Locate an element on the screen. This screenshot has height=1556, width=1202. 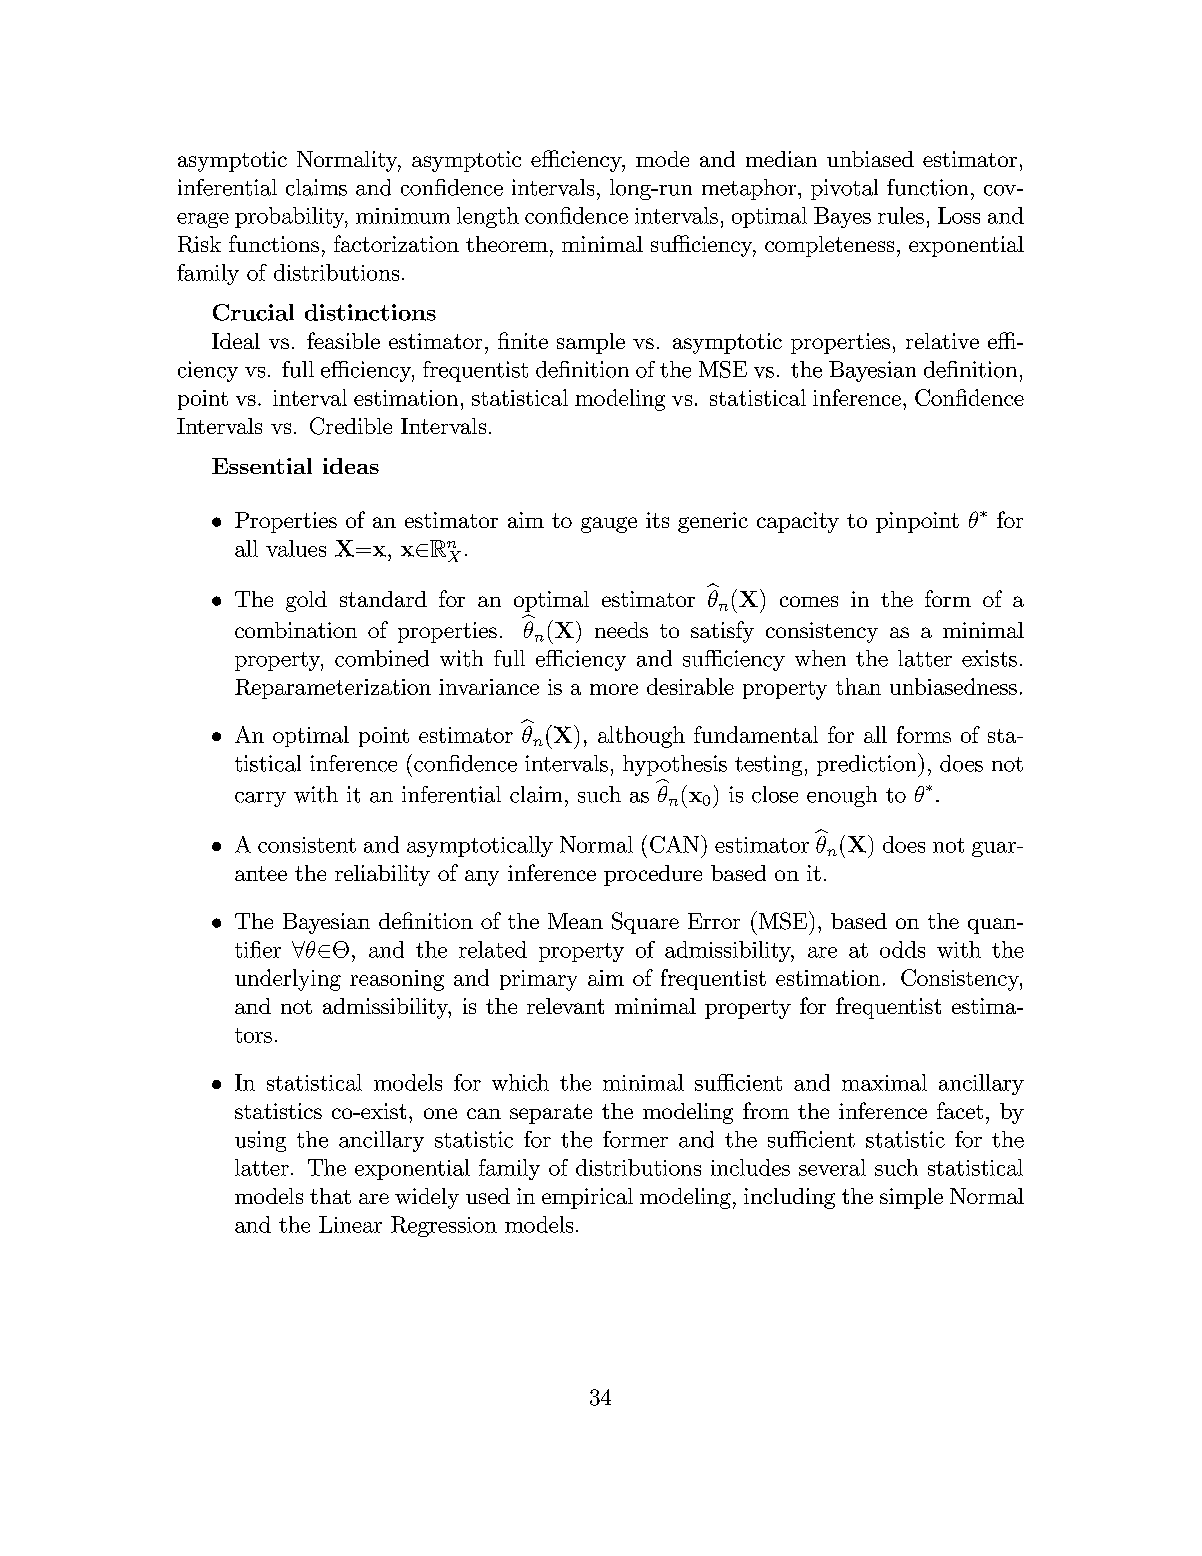
odds is located at coordinates (902, 949).
